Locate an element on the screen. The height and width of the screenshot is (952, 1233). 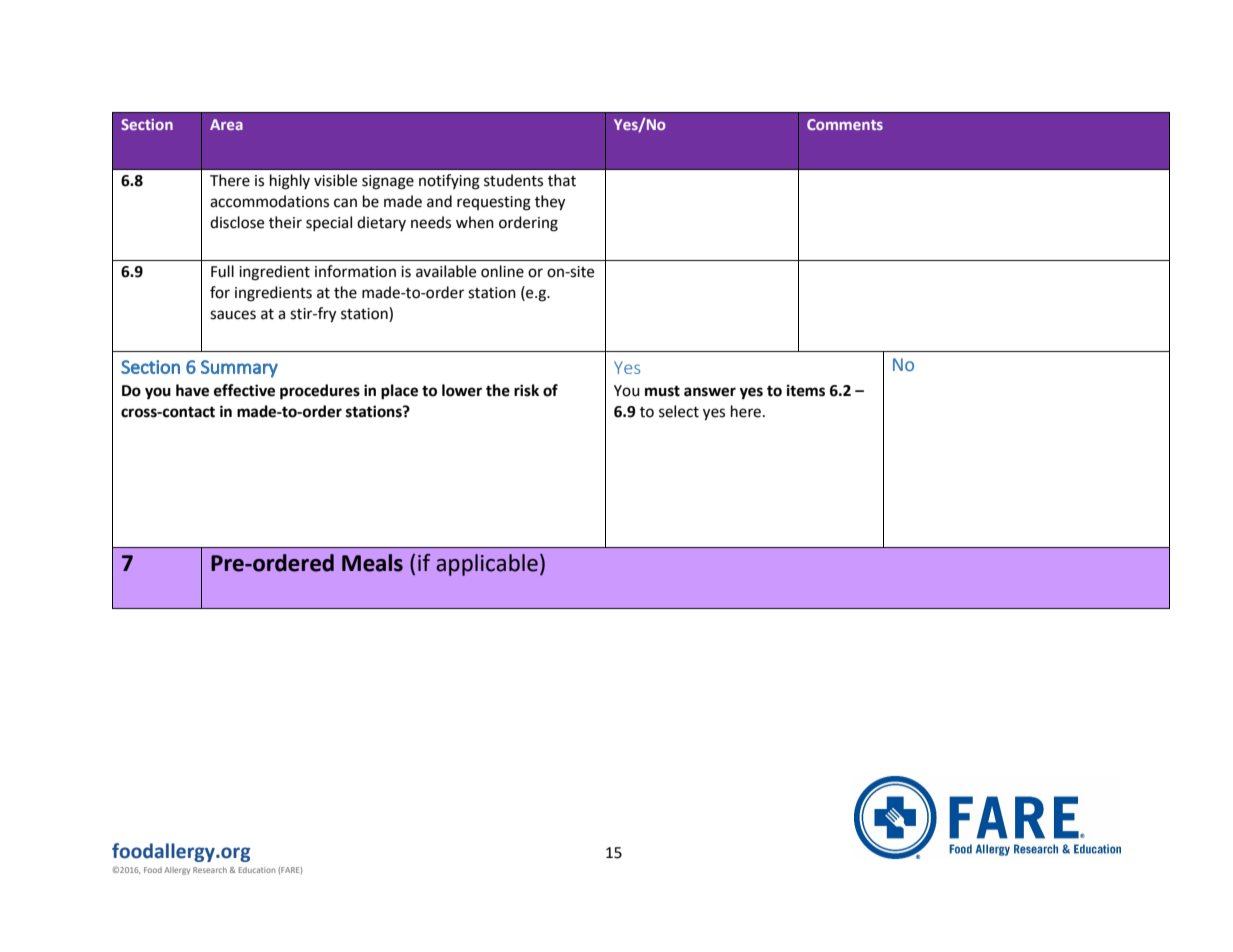
students is located at coordinates (513, 180).
